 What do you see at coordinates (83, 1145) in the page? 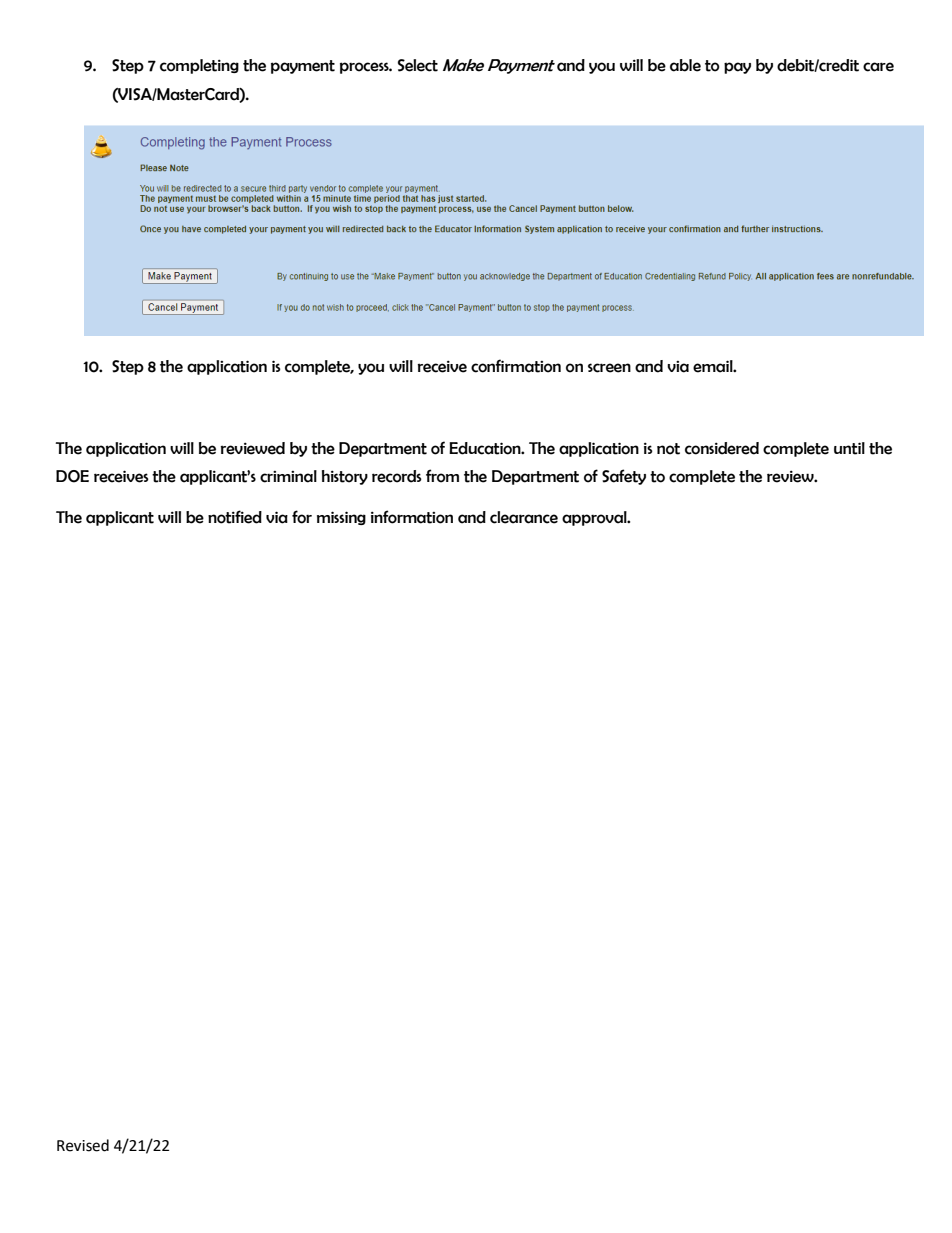
I see `Revised` at bounding box center [83, 1145].
